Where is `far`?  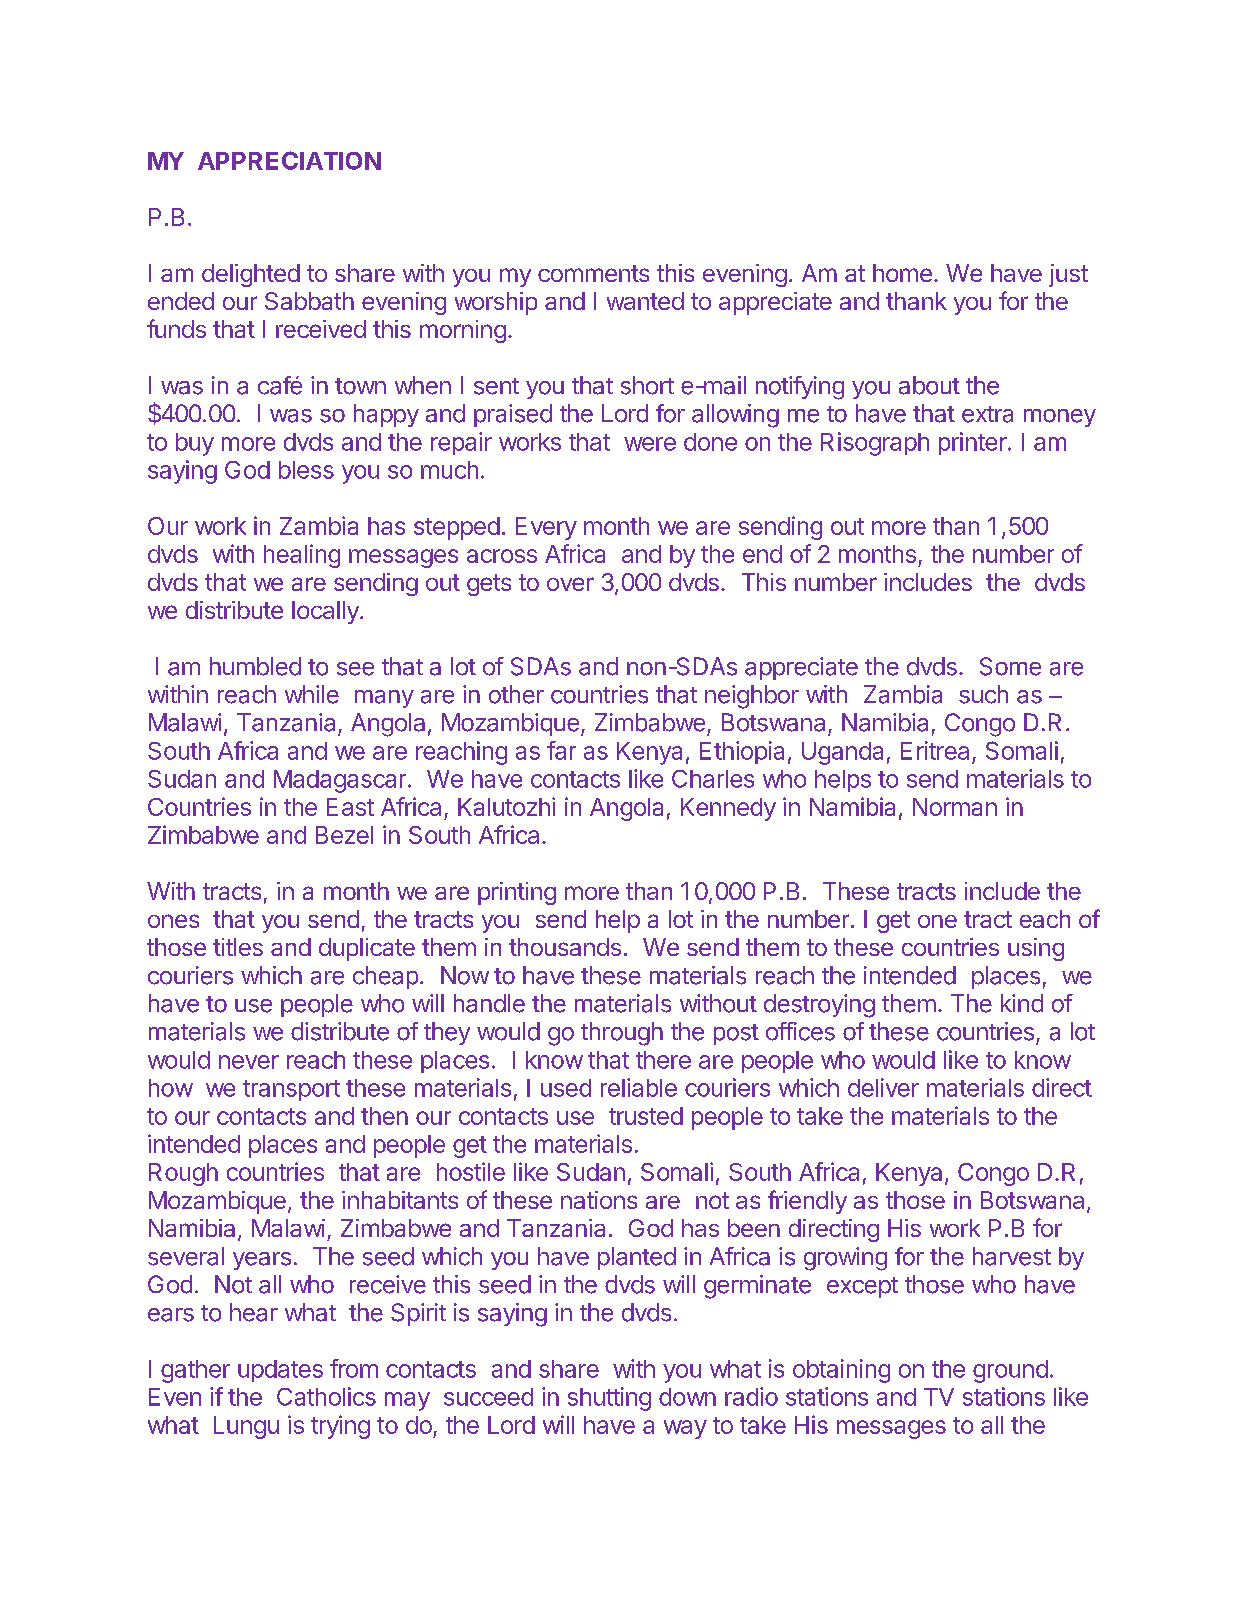
far is located at coordinates (561, 750).
